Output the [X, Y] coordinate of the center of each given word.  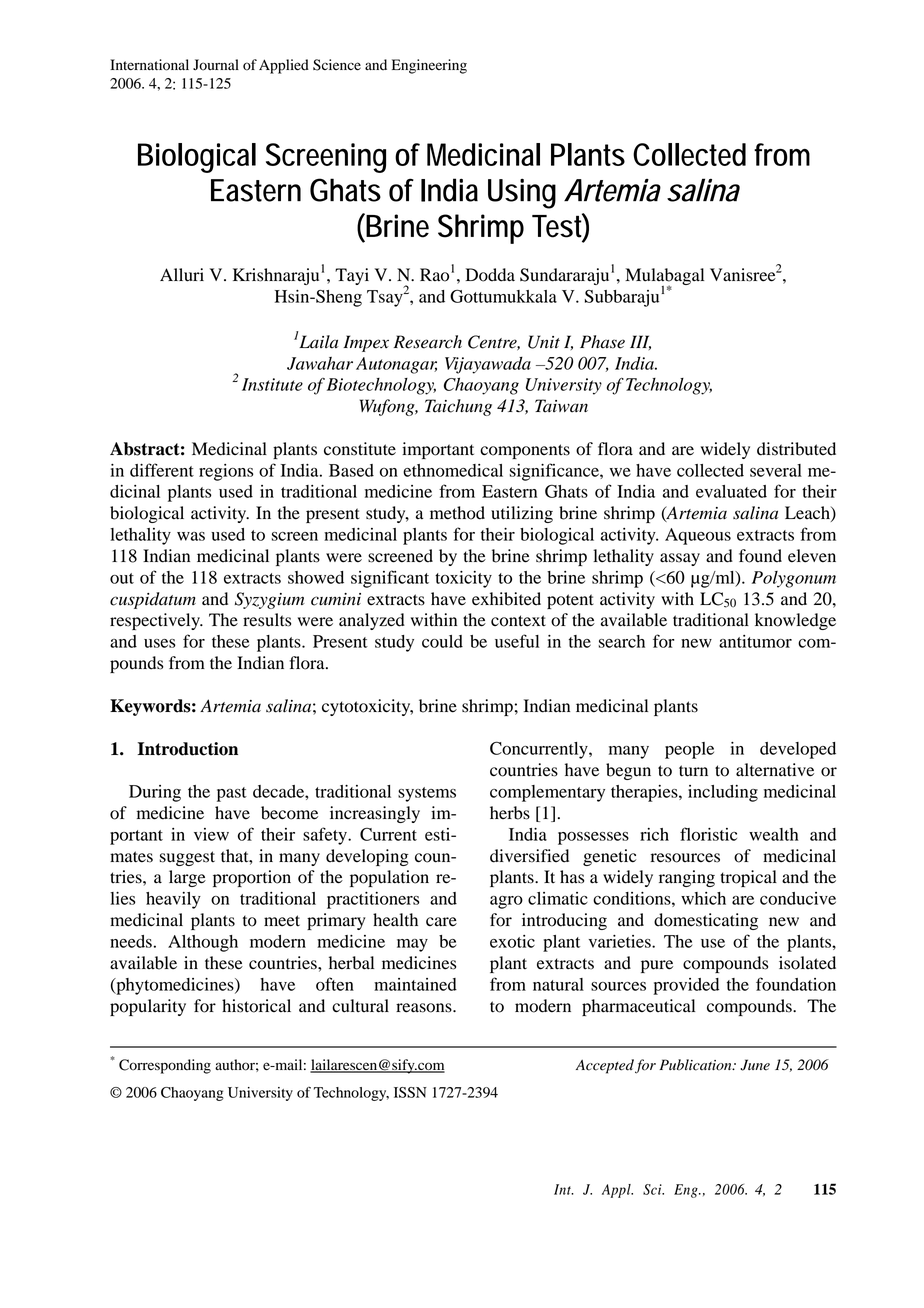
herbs [510, 813]
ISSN [410, 1092]
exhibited [506, 599]
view [211, 834]
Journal [216, 65]
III [640, 342]
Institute [272, 384]
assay [680, 559]
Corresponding [165, 1066]
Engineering [429, 66]
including [723, 793]
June [755, 1065]
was [191, 536]
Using [522, 194]
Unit [544, 342]
